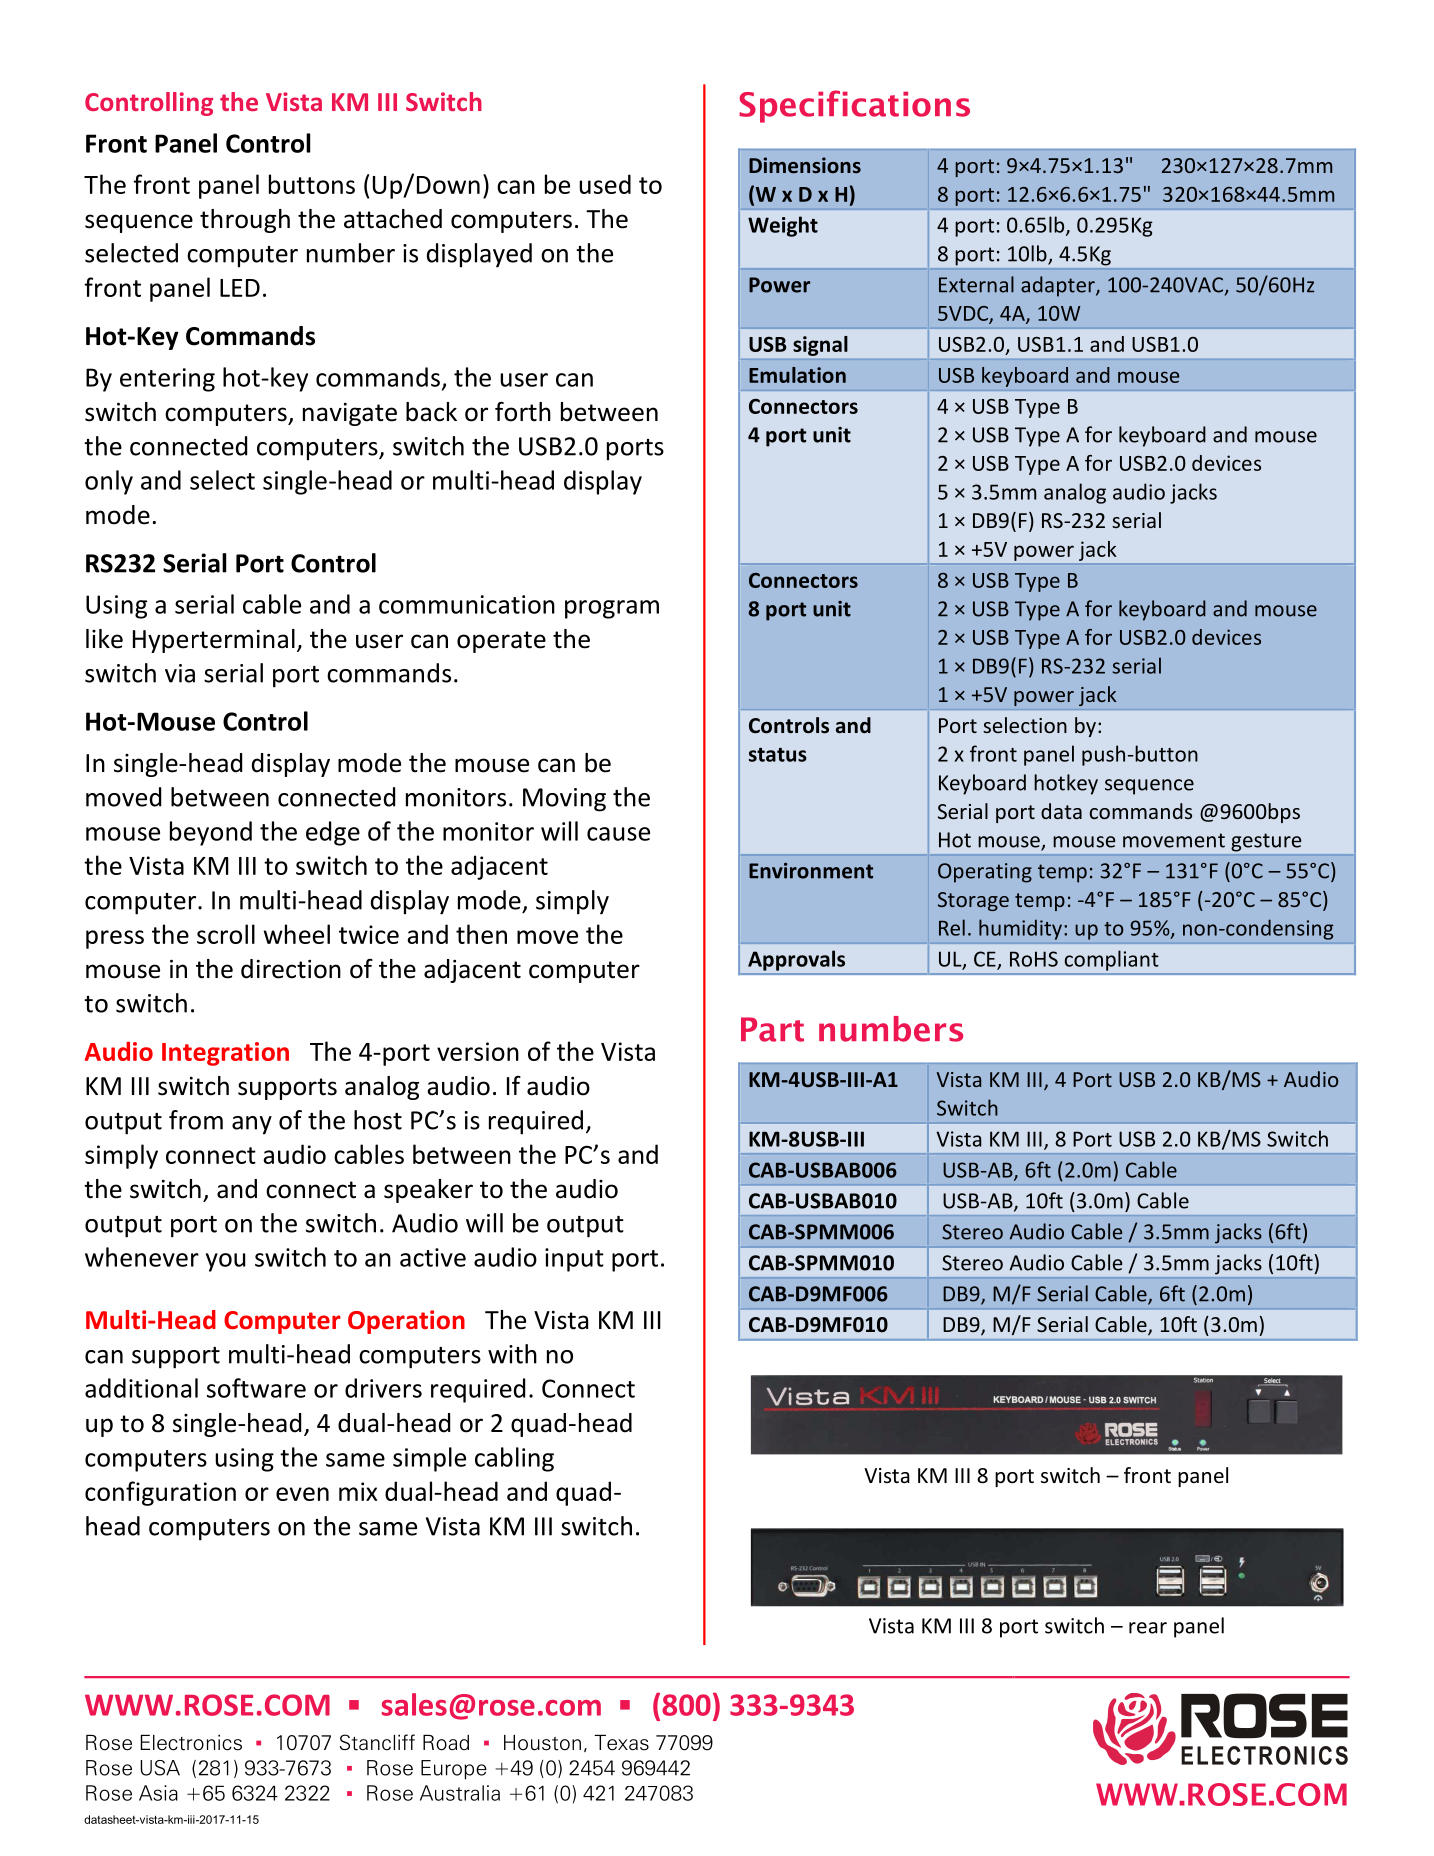 The width and height of the image is (1434, 1856). I want to click on hotkey, so click(1066, 784).
